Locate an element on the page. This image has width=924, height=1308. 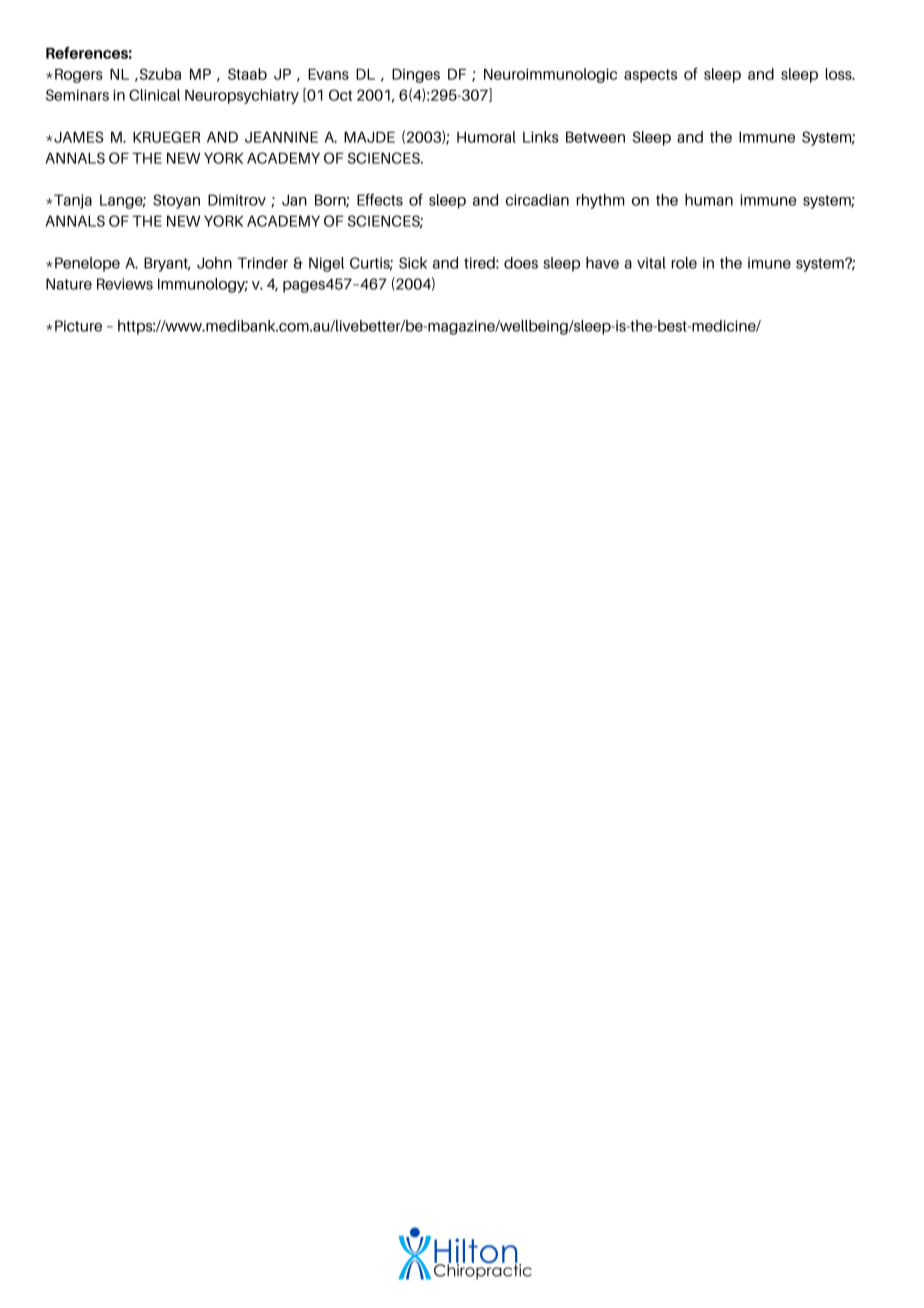
Between is located at coordinates (595, 137).
